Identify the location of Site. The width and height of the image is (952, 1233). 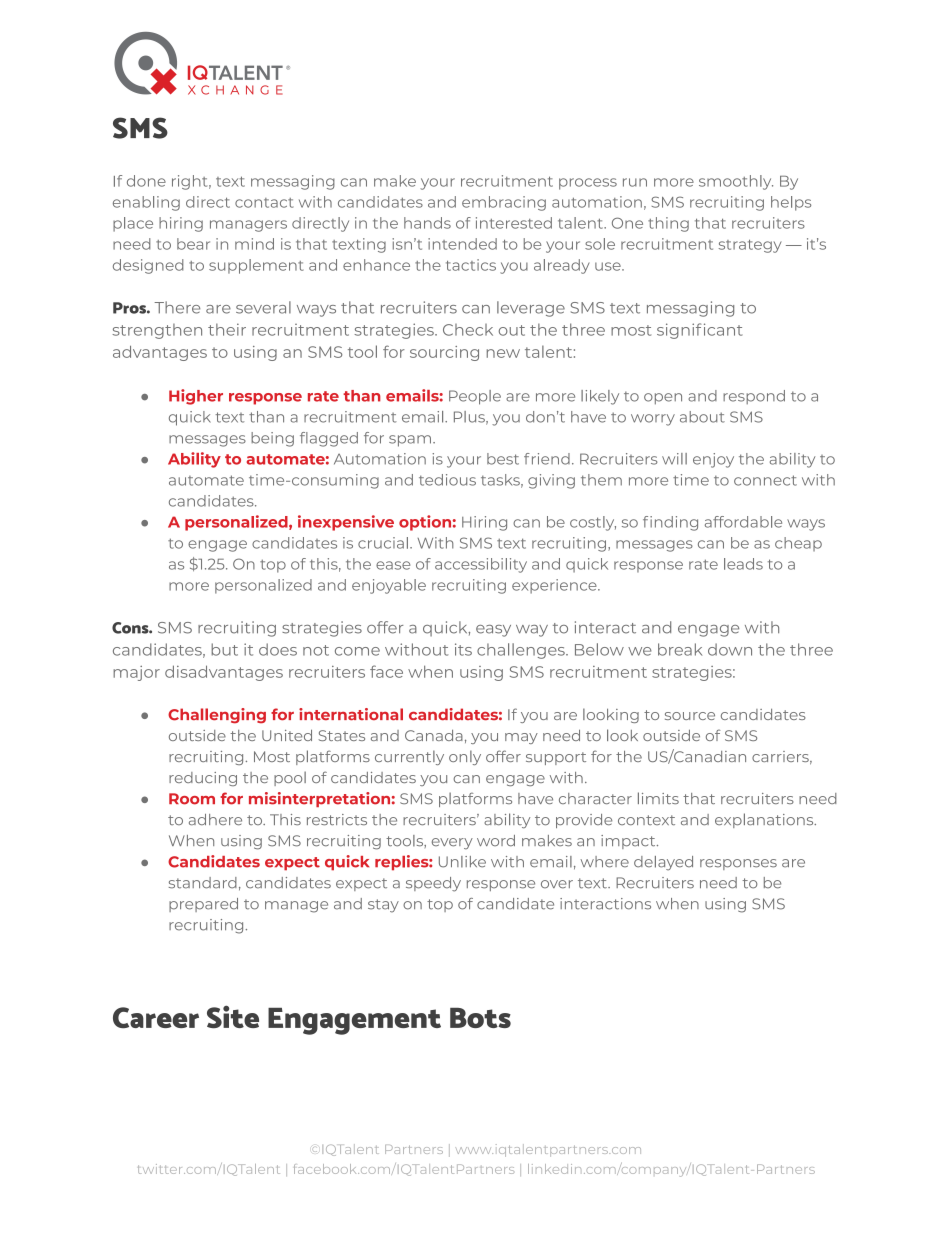
(233, 1016).
